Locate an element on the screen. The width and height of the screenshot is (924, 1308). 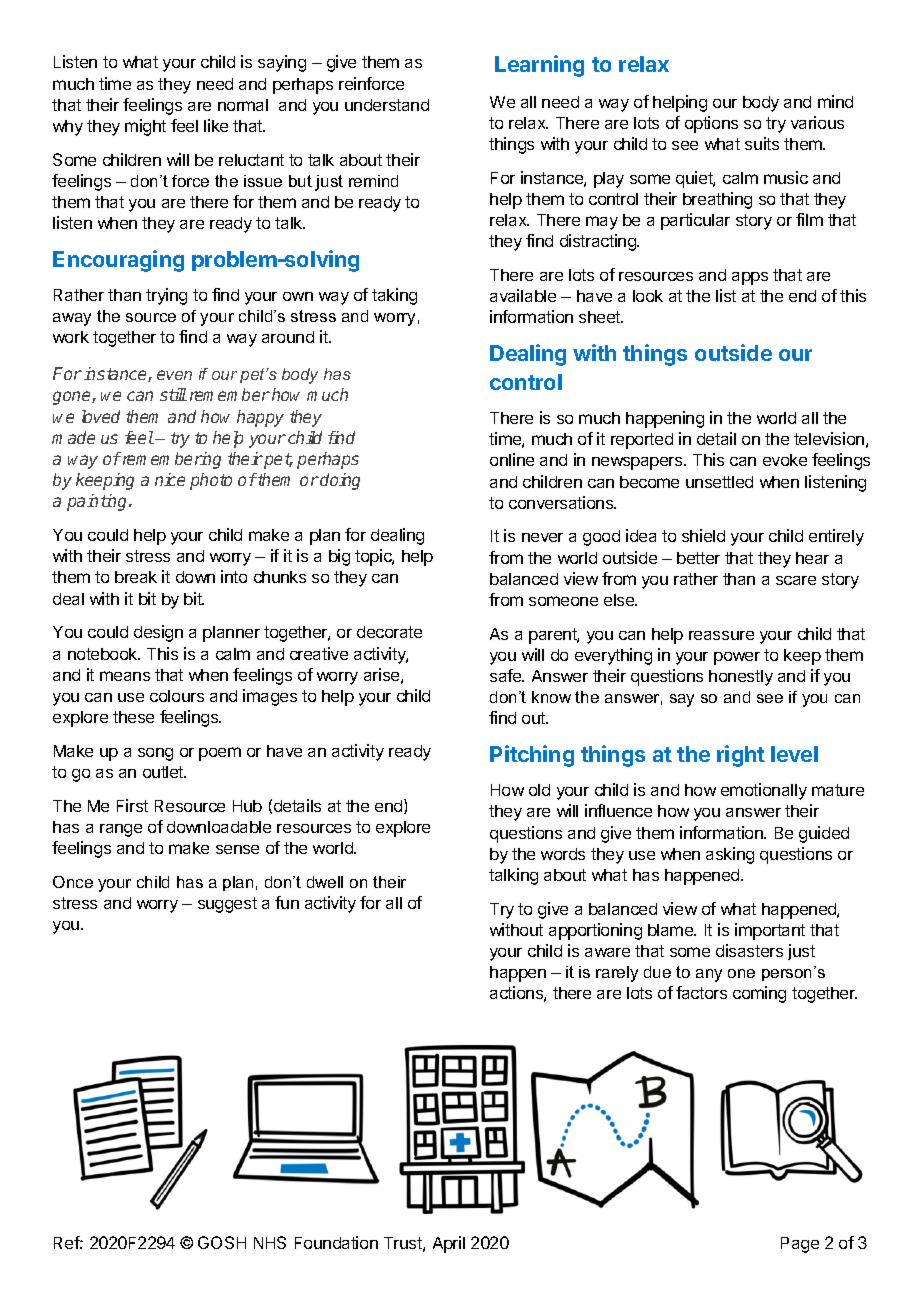
nice is located at coordinates (170, 479).
